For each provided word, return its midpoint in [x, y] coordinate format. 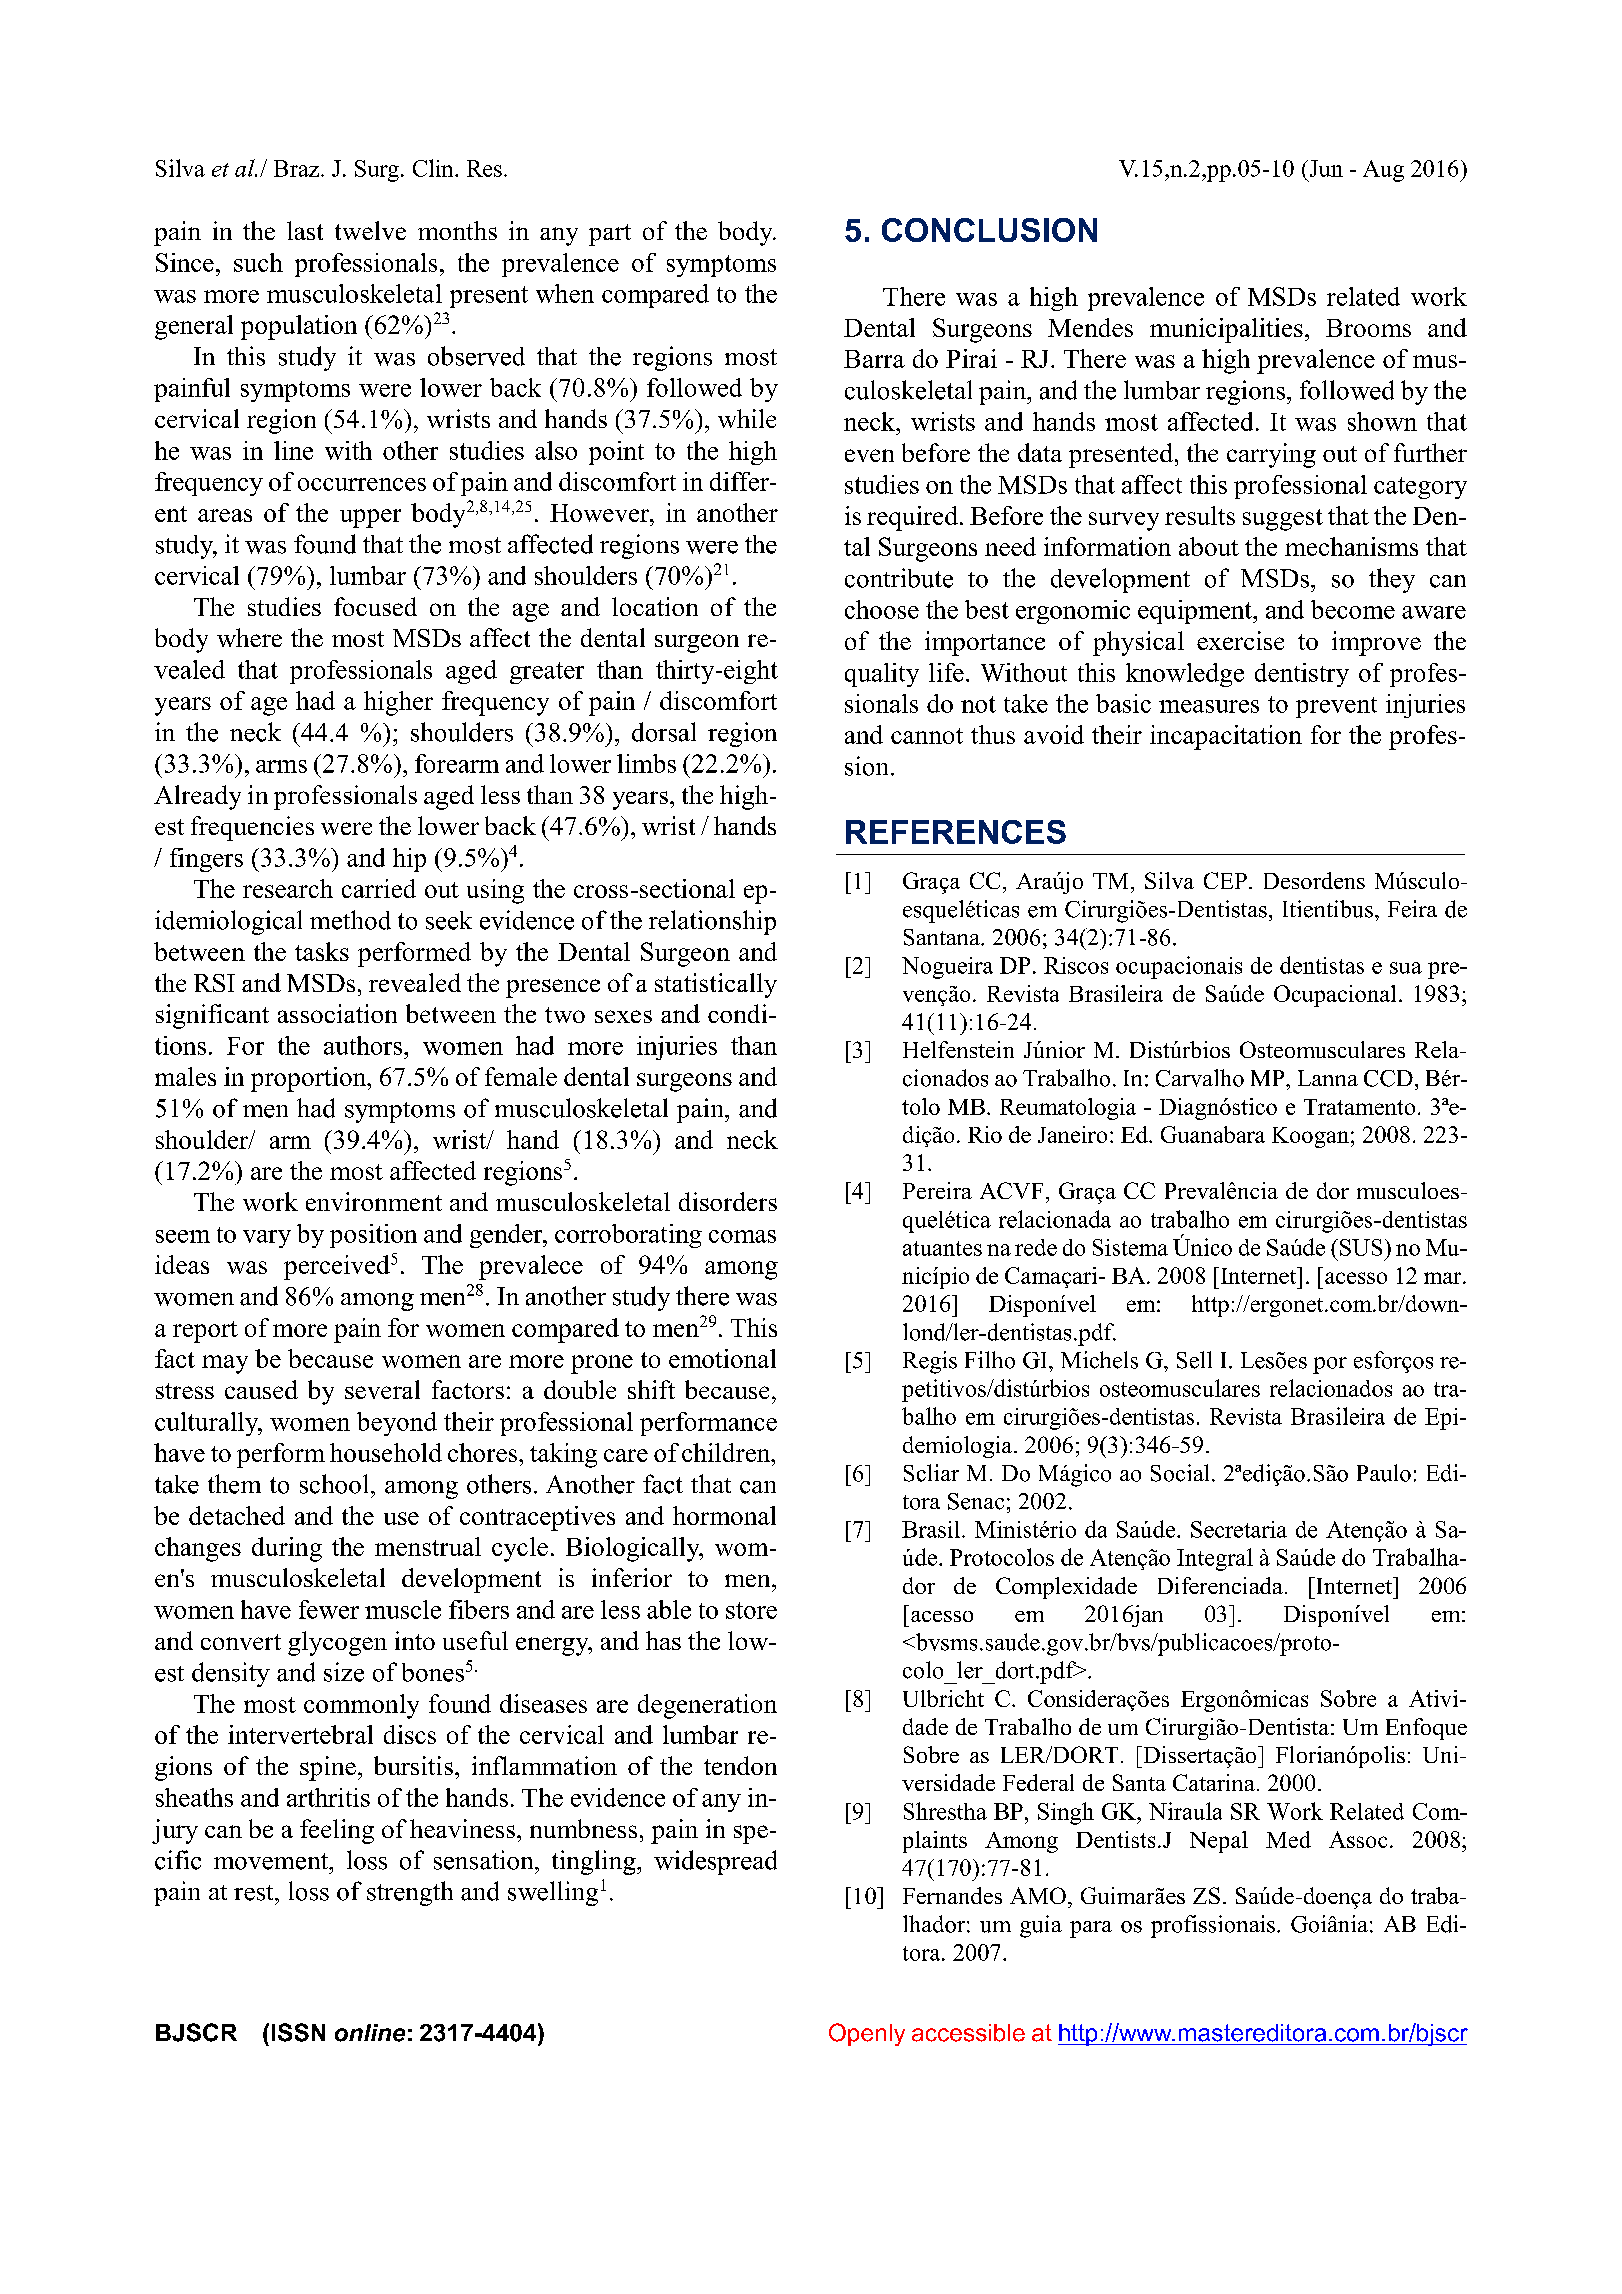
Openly [867, 2034]
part [610, 235]
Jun [1325, 168]
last [305, 230]
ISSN [298, 2032]
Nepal [1219, 1842]
